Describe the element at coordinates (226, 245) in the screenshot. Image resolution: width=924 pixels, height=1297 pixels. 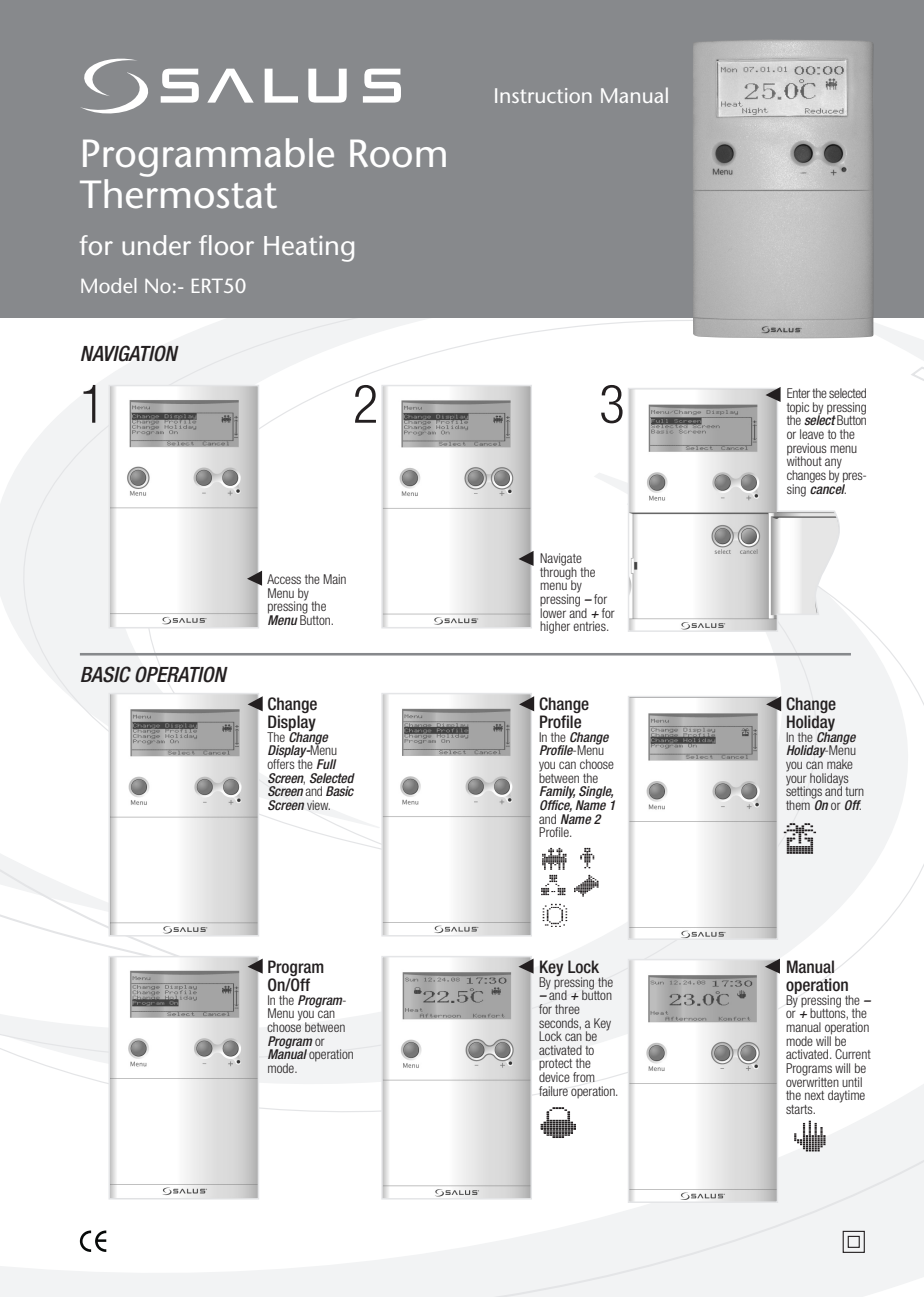
I see `floor` at that location.
